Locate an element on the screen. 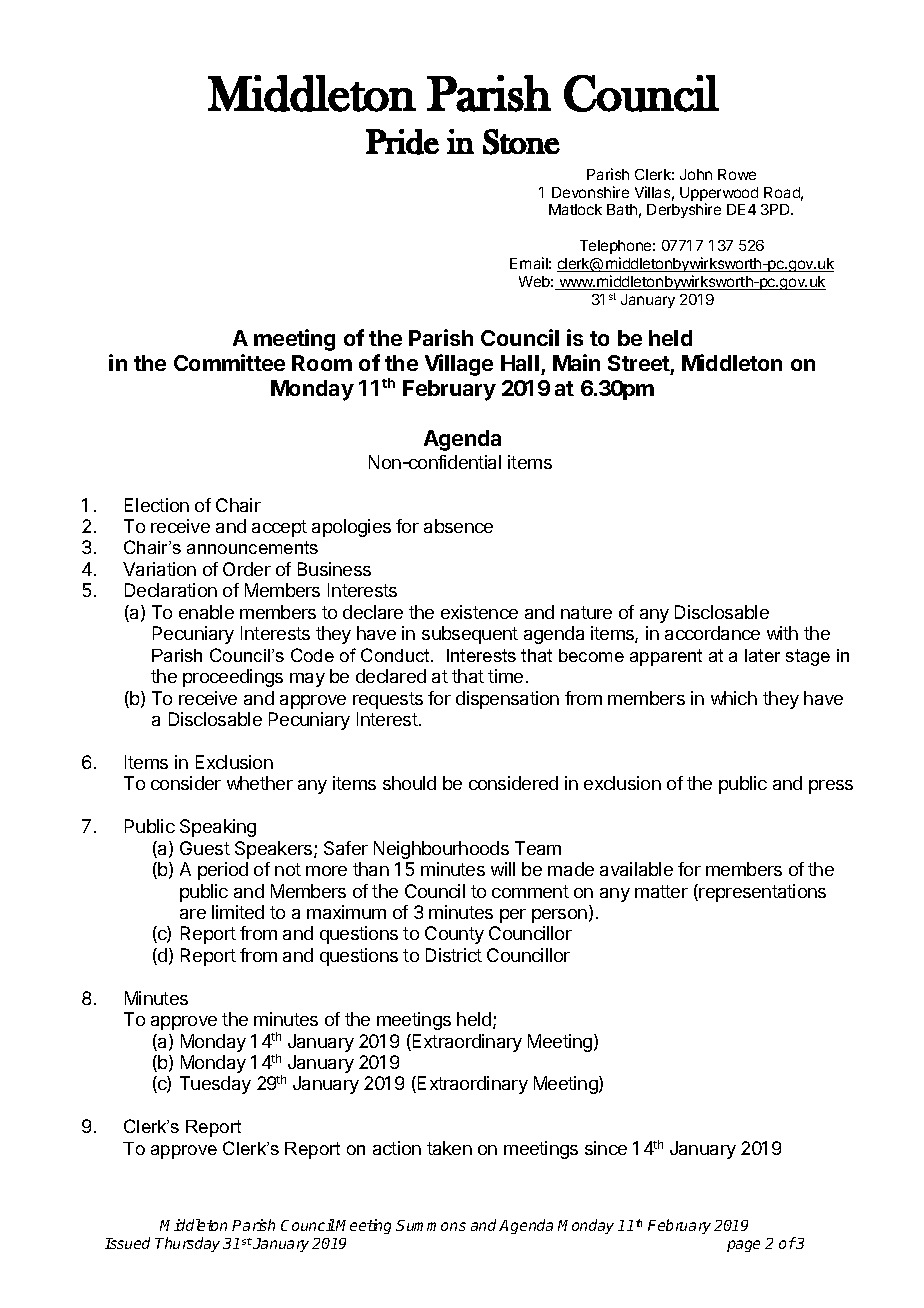  announcements is located at coordinates (252, 547).
